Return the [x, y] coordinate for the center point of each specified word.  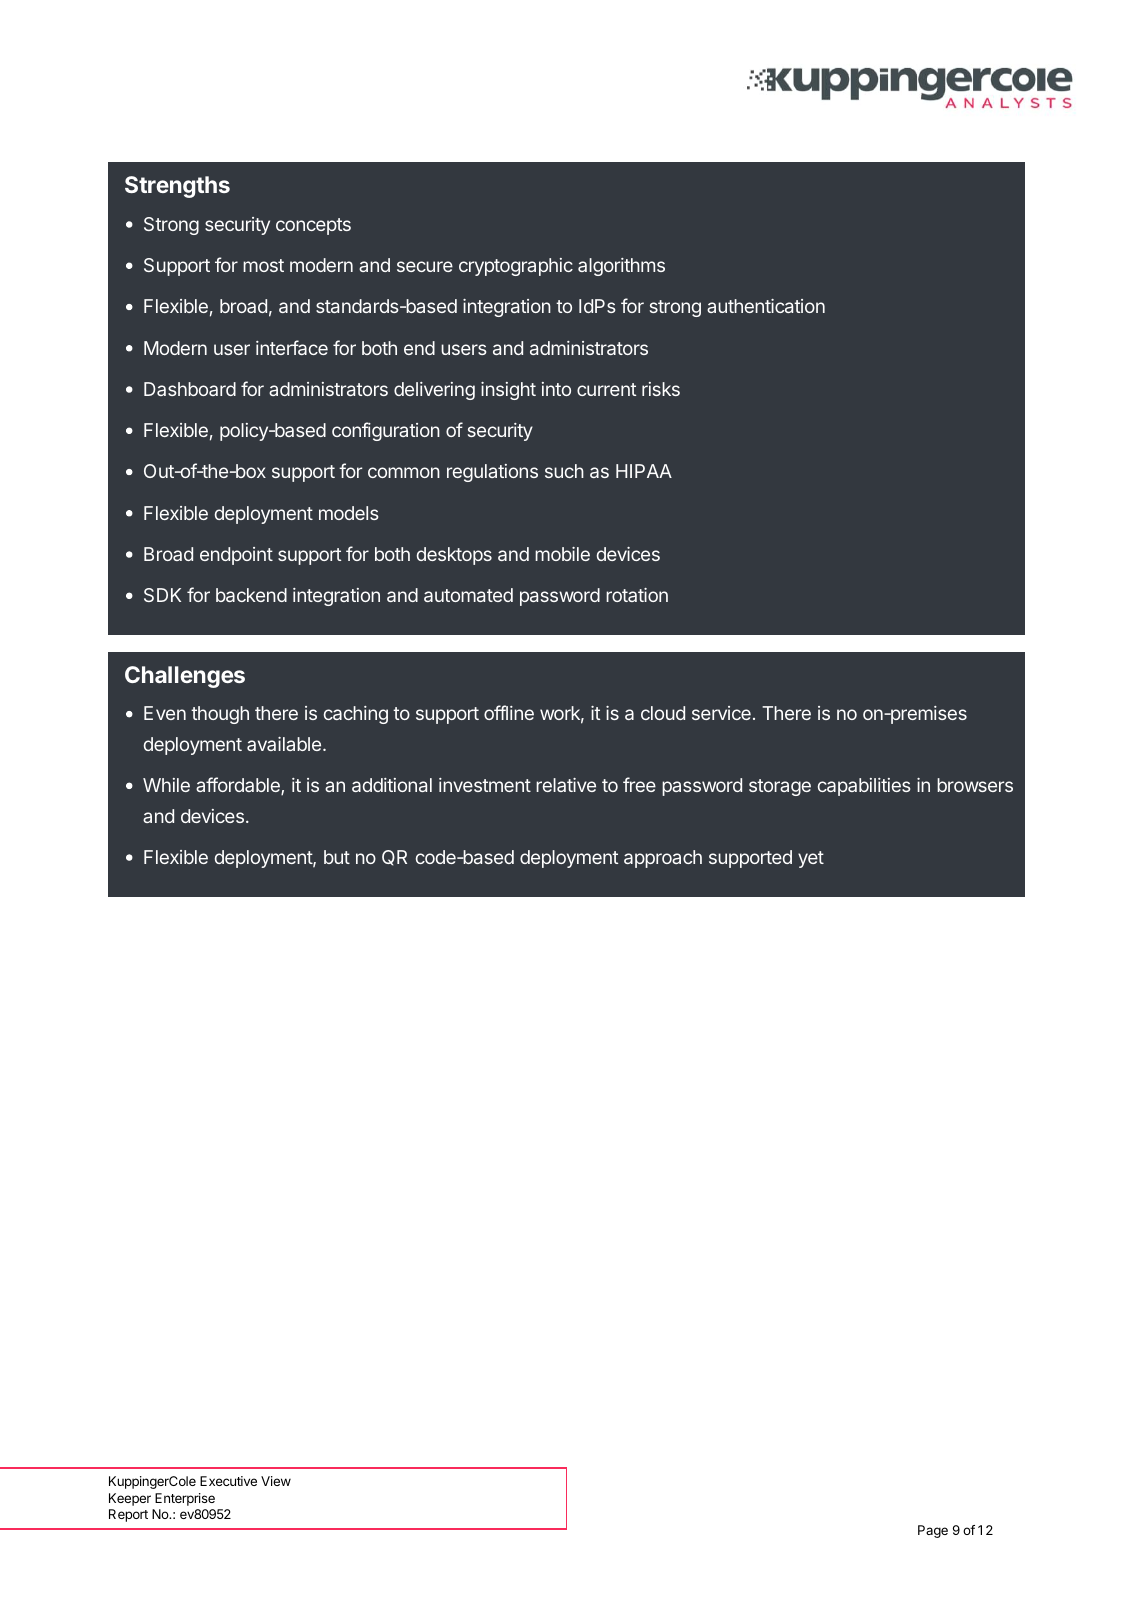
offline [509, 712]
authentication [766, 306]
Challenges [185, 677]
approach [663, 859]
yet [811, 859]
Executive [228, 1481]
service [721, 713]
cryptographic [516, 267]
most [263, 265]
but [337, 857]
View [276, 1481]
